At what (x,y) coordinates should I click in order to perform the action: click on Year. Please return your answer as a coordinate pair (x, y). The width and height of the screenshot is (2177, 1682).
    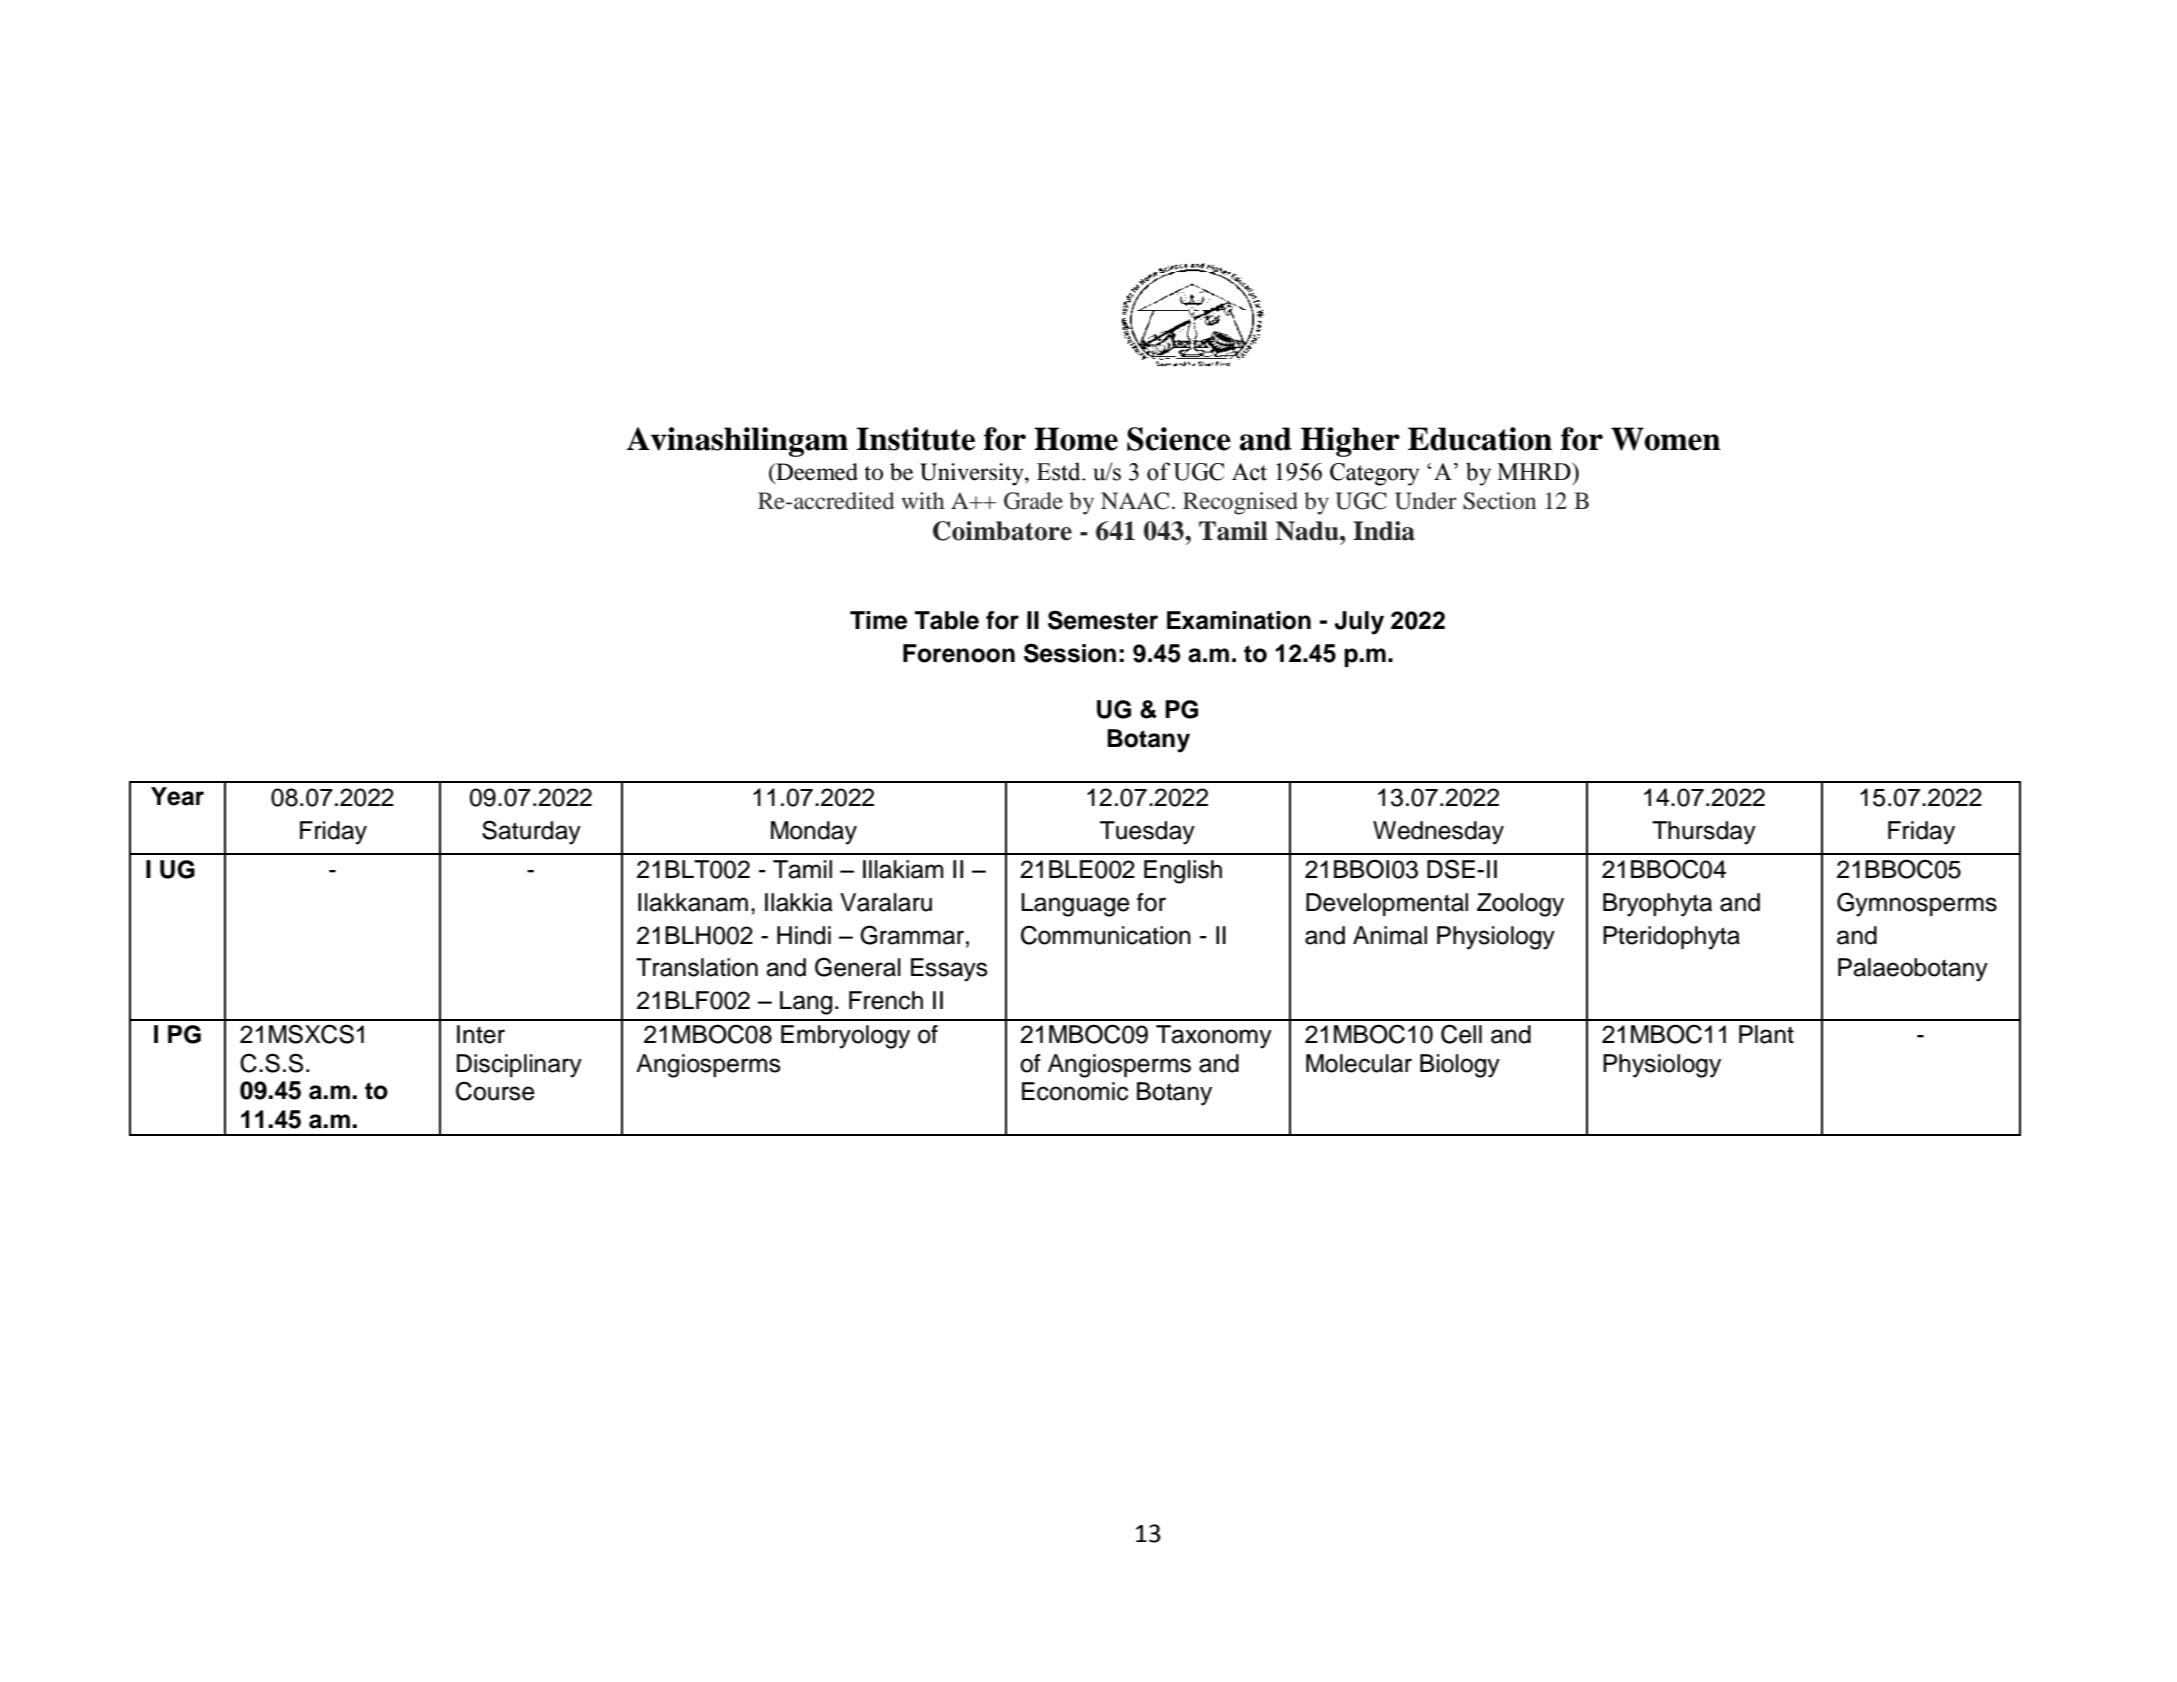
    Looking at the image, I should click on (177, 796).
